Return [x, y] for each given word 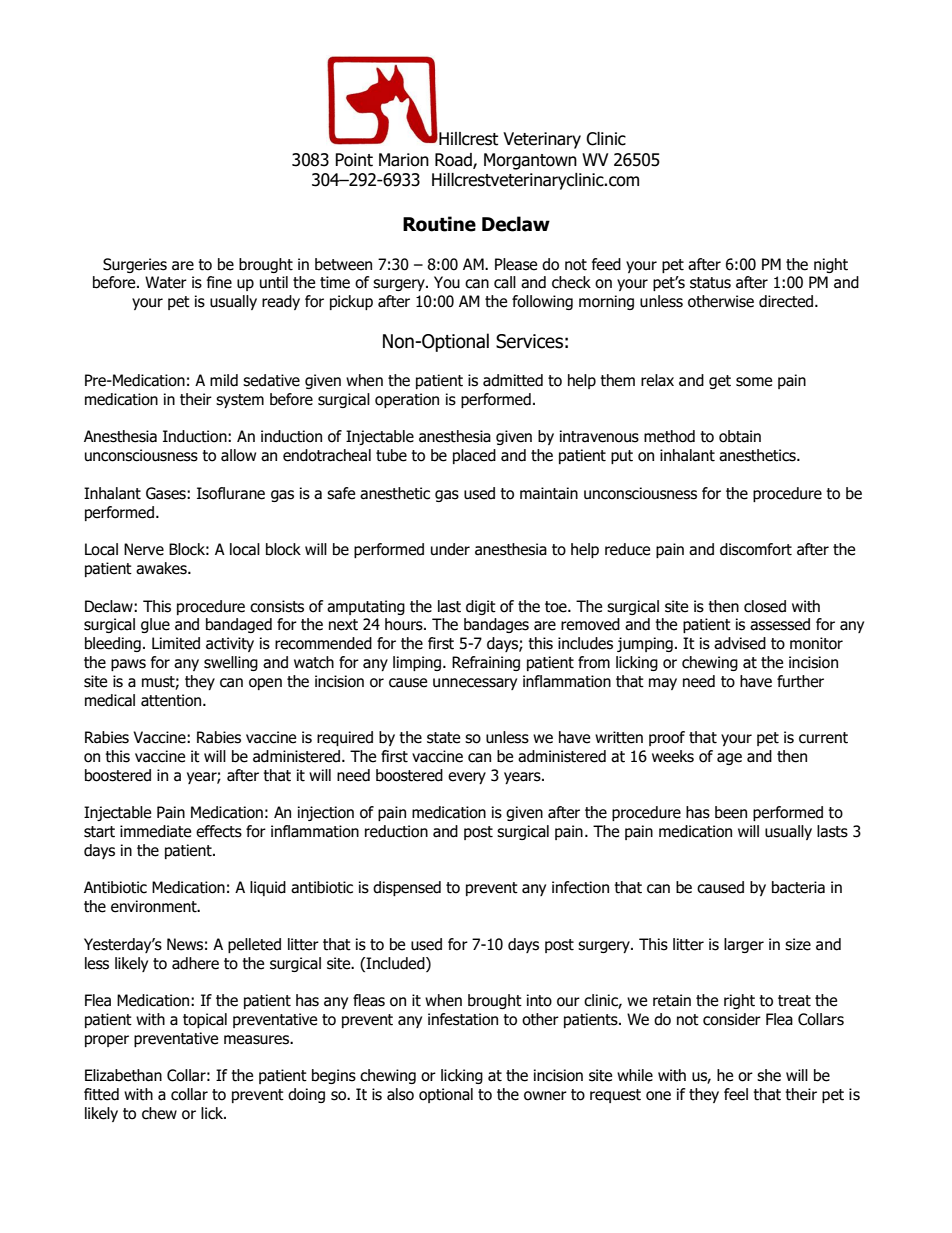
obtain [740, 436]
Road [454, 161]
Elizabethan [123, 1075]
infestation [463, 1019]
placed [474, 456]
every [467, 778]
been [731, 812]
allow [238, 455]
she [769, 1075]
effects [219, 831]
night [831, 265]
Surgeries [135, 265]
